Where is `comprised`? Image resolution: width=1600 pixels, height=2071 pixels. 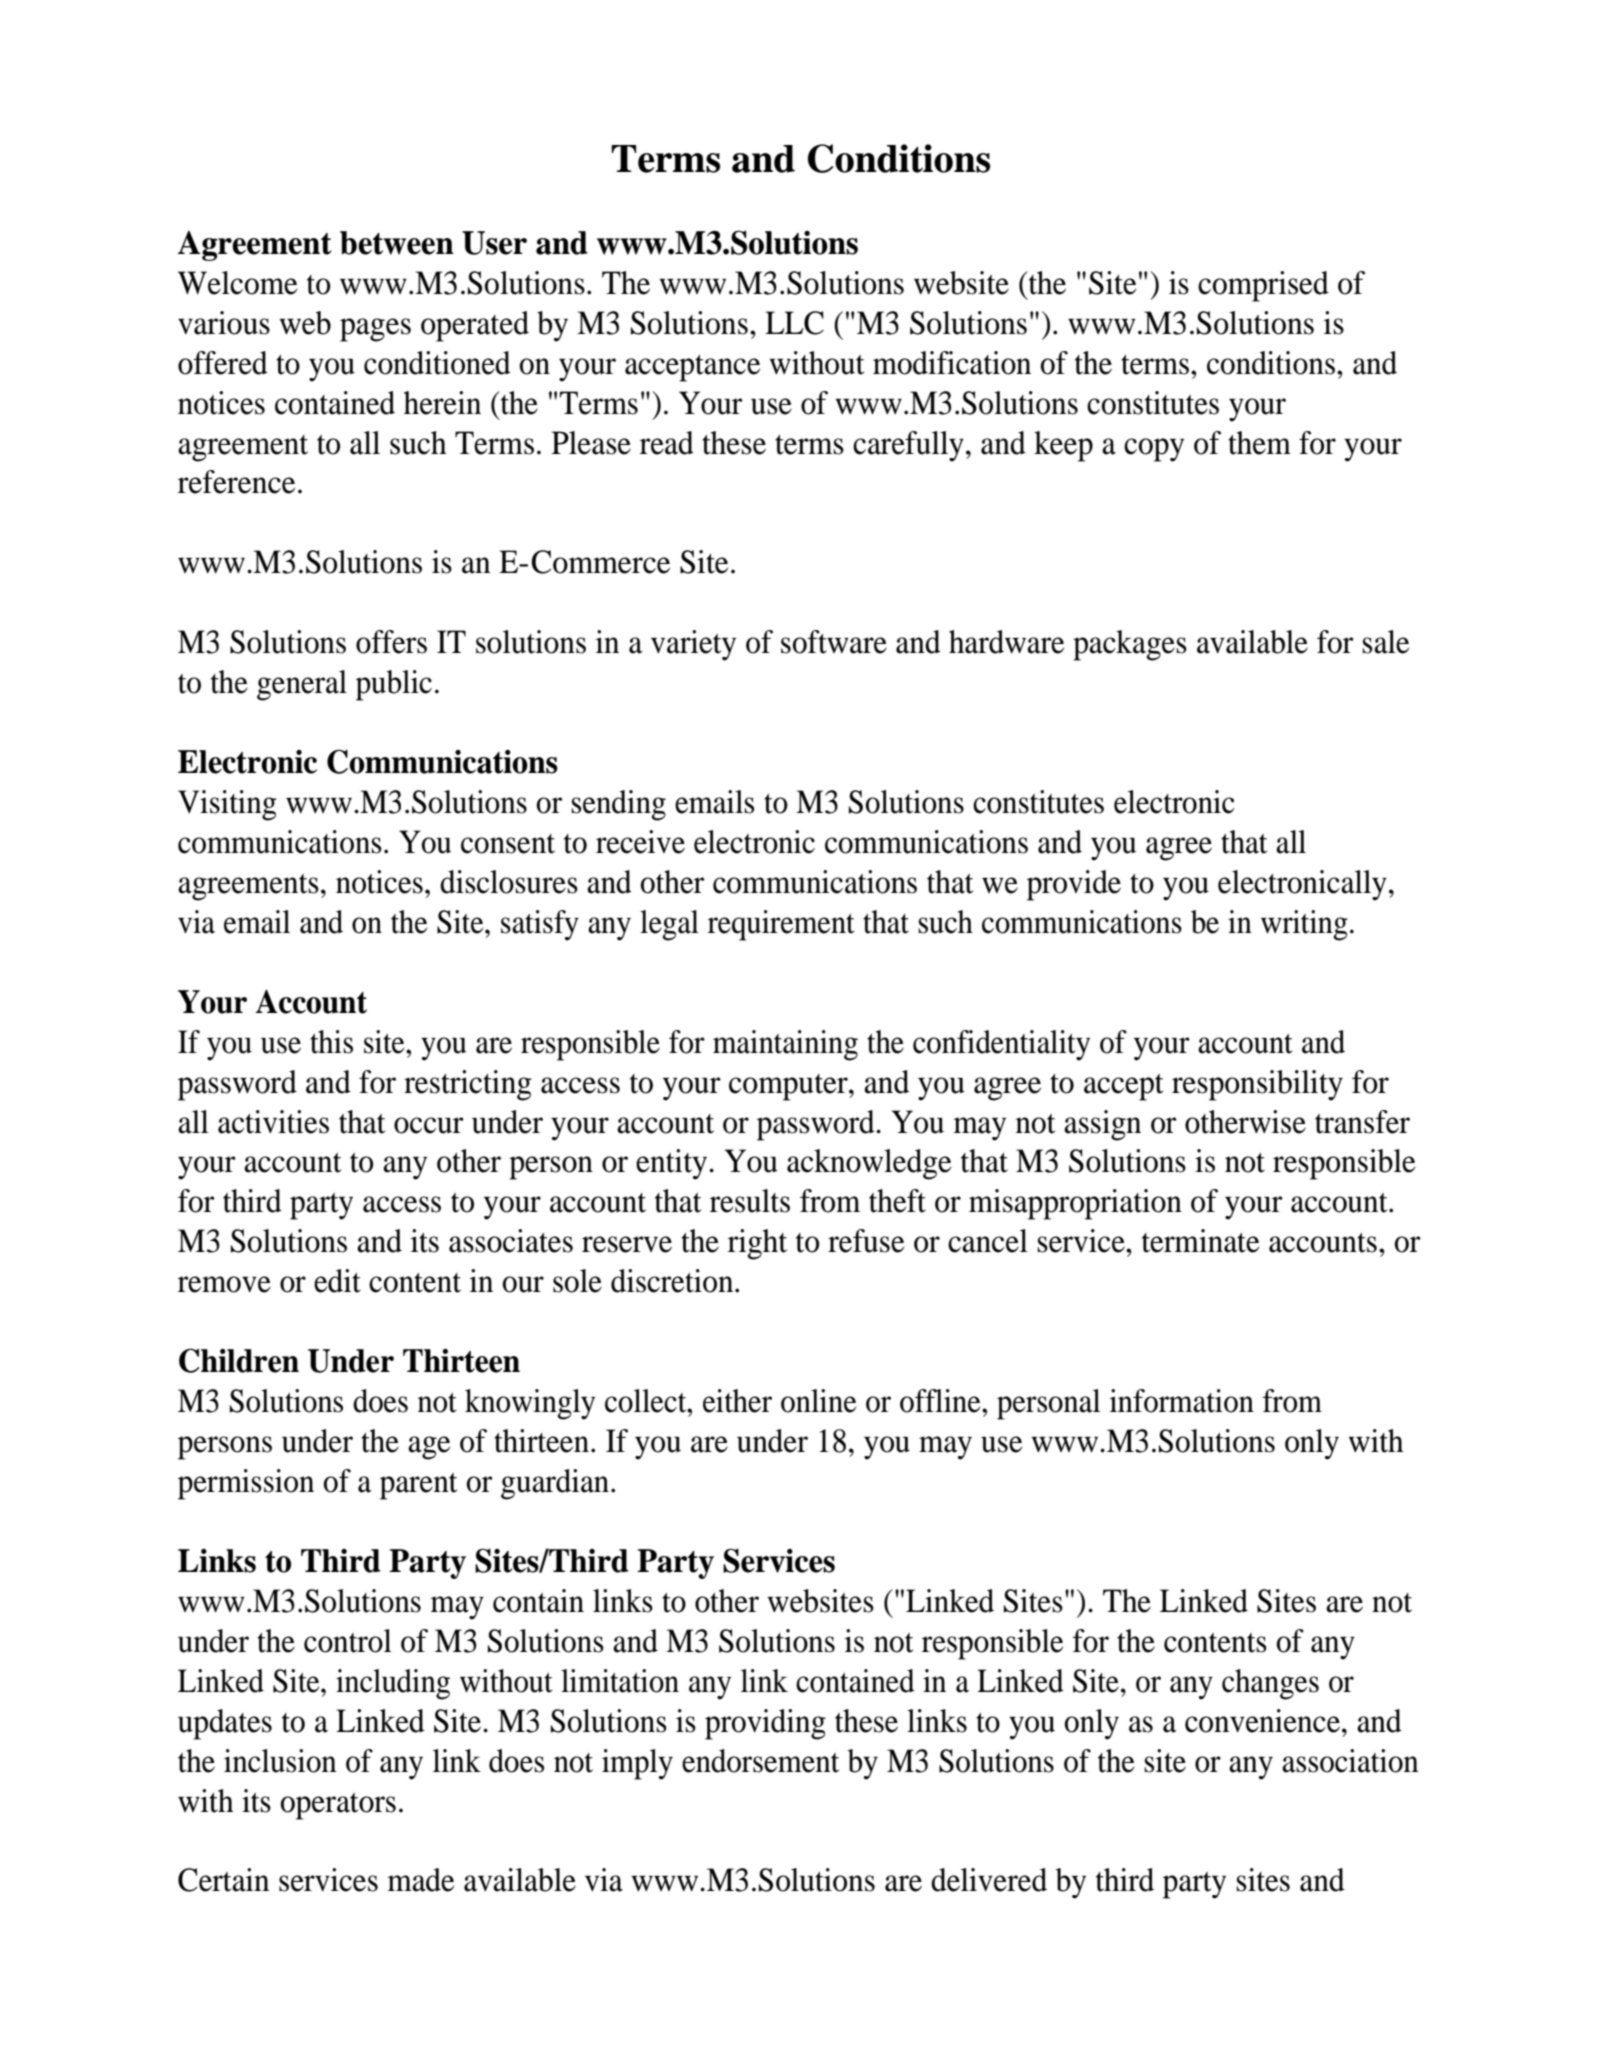
comprised is located at coordinates (1263, 286).
